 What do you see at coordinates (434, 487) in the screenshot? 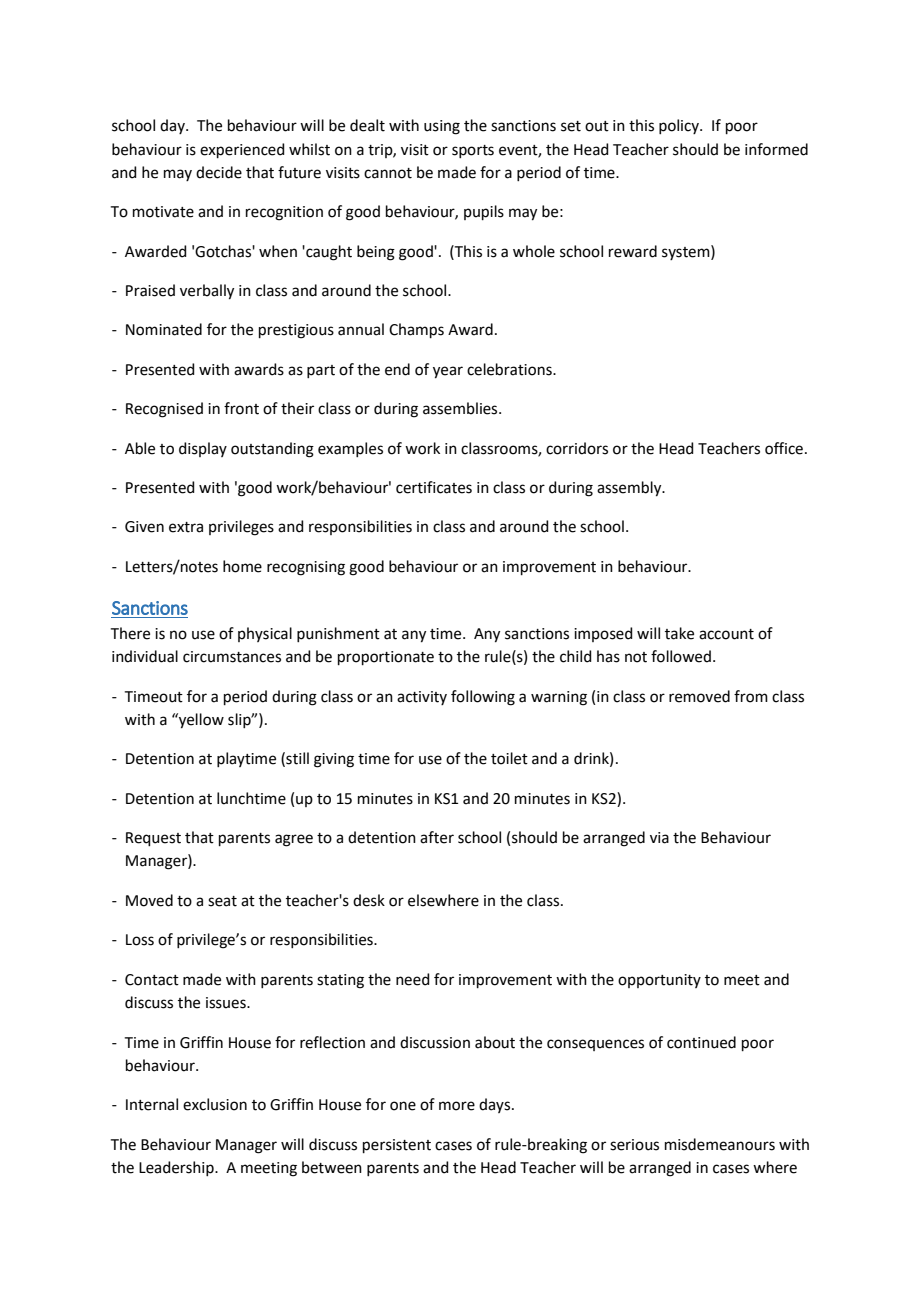
I see `certificates` at bounding box center [434, 487].
